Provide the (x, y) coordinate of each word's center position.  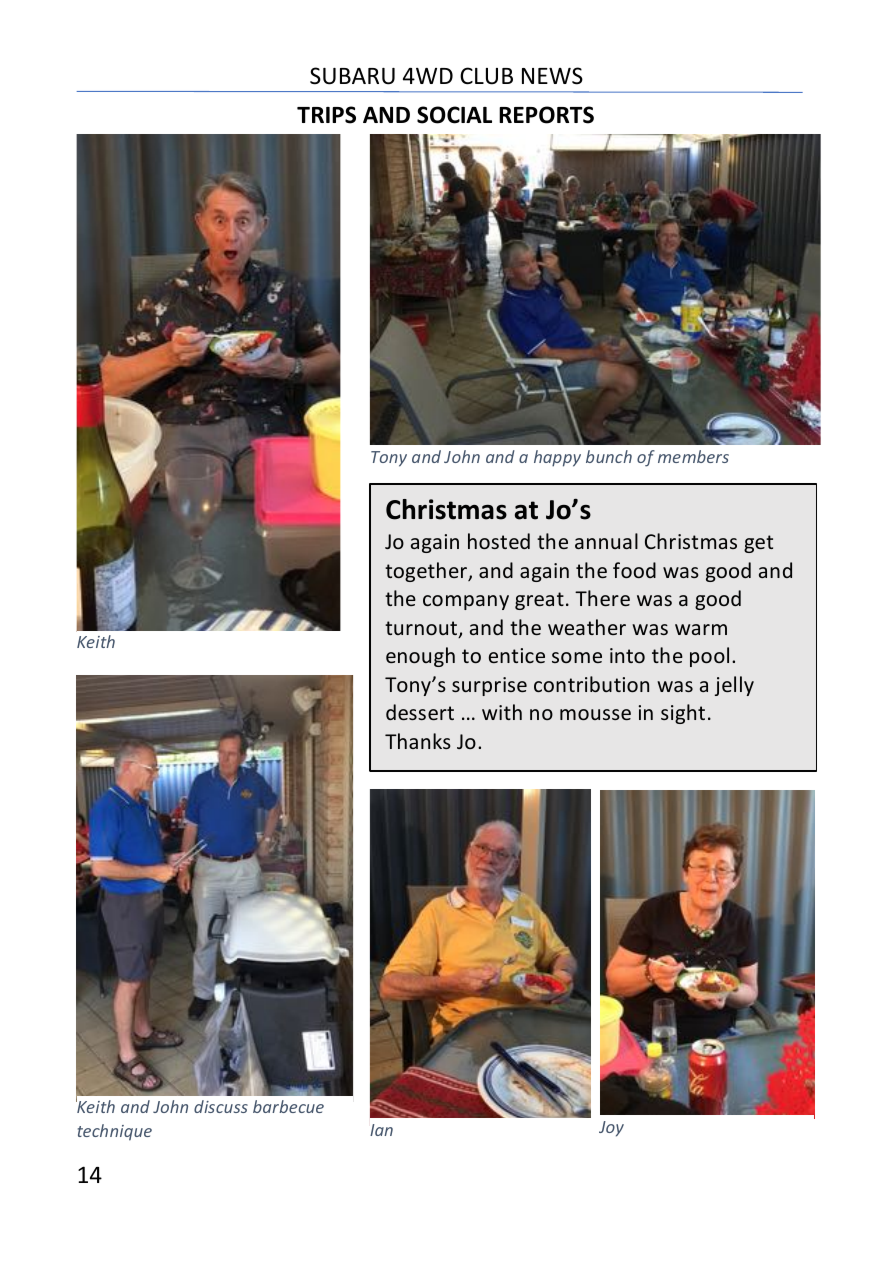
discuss (221, 1106)
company (466, 602)
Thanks (418, 741)
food (634, 570)
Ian (381, 1130)
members (693, 456)
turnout (422, 629)
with (502, 712)
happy (557, 458)
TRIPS (326, 115)
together (427, 572)
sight (683, 714)
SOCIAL (454, 115)
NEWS (552, 76)
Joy (611, 1129)
